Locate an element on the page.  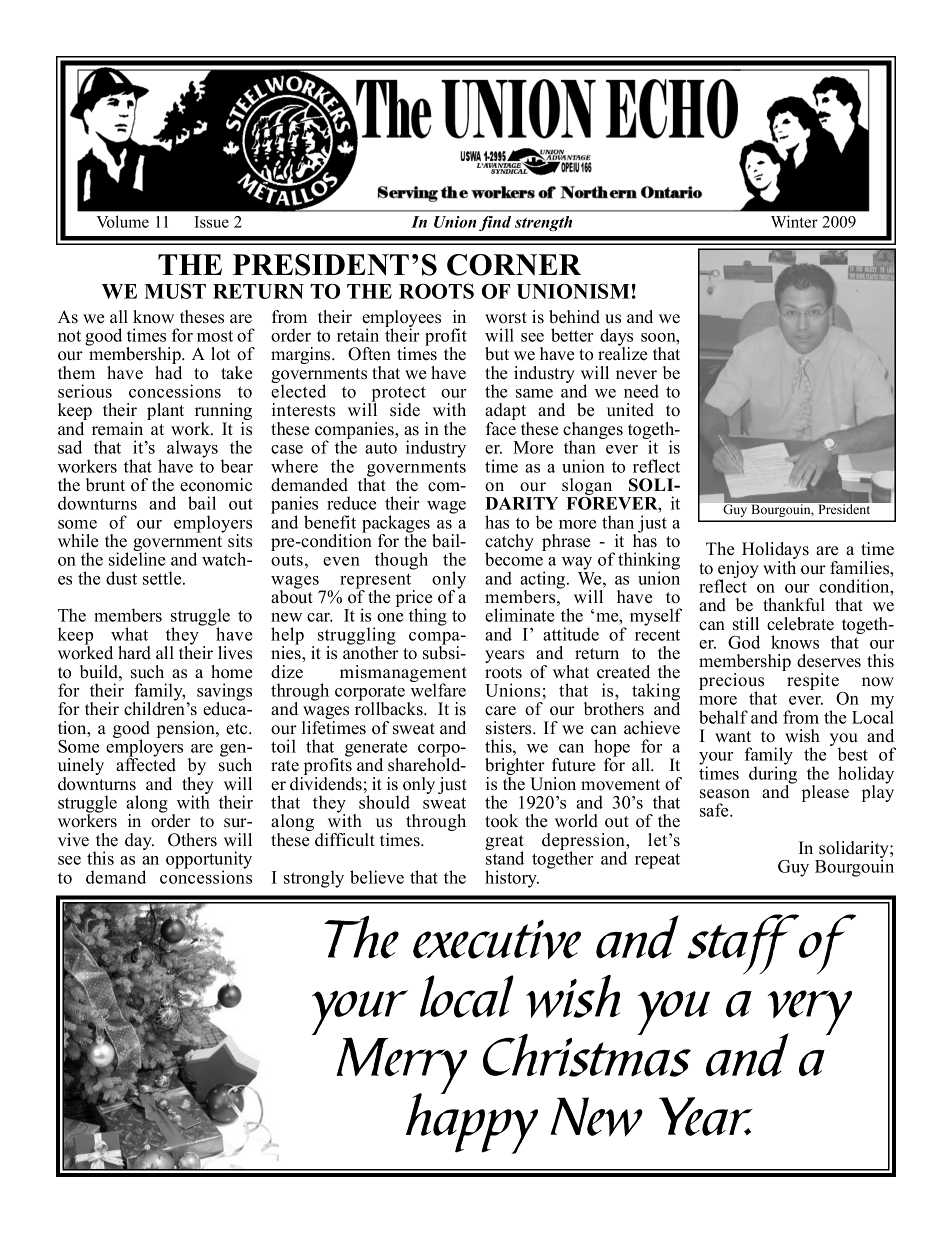
Winter is located at coordinates (794, 221).
